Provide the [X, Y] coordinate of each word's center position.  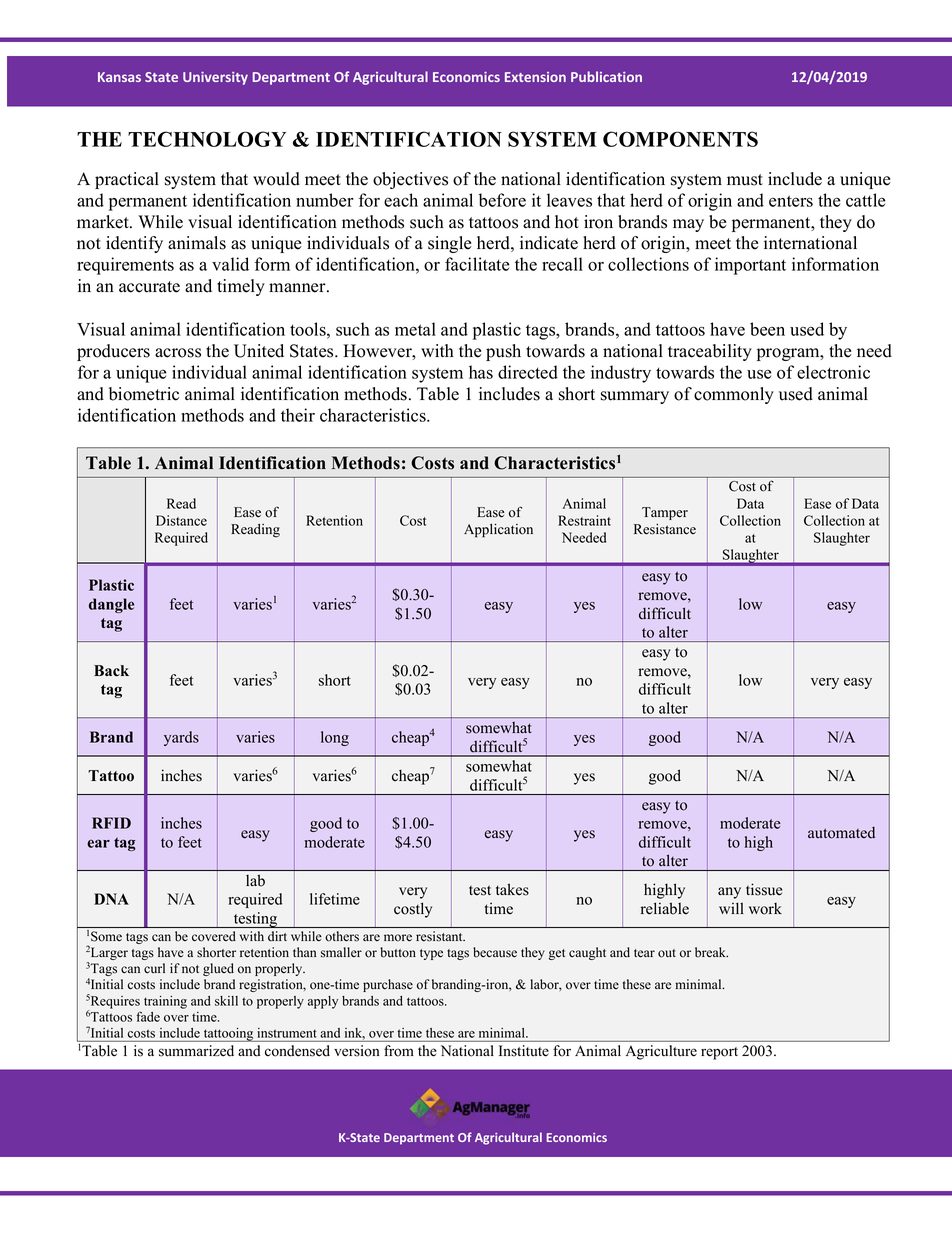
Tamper [665, 513]
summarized [196, 1051]
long [335, 738]
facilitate [477, 264]
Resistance [665, 529]
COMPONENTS [680, 139]
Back [111, 671]
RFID [111, 823]
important [750, 266]
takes [512, 889]
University [215, 78]
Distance [181, 520]
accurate [149, 287]
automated [841, 833]
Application [498, 530]
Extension [535, 77]
